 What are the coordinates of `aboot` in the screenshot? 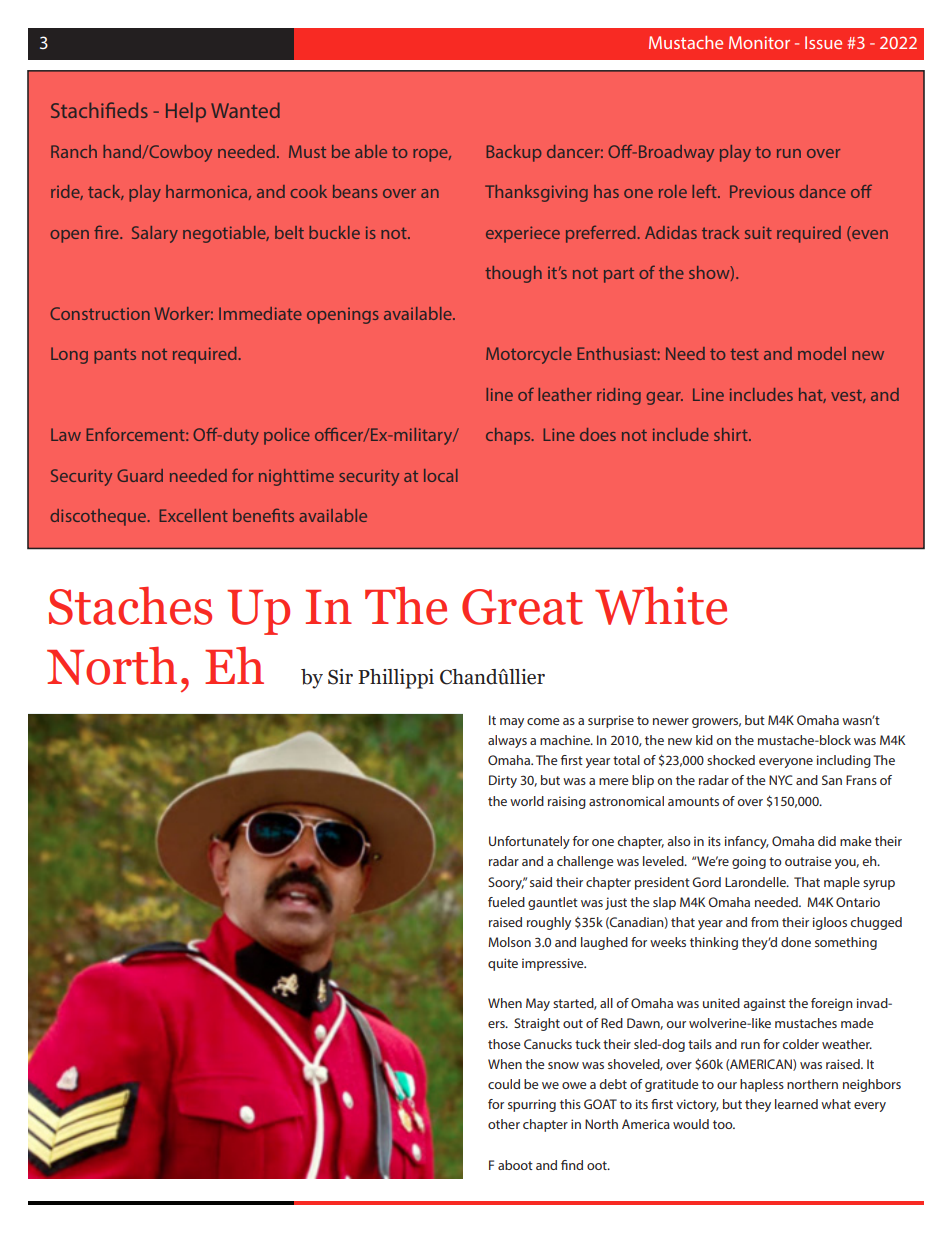 It's located at (515, 1165).
